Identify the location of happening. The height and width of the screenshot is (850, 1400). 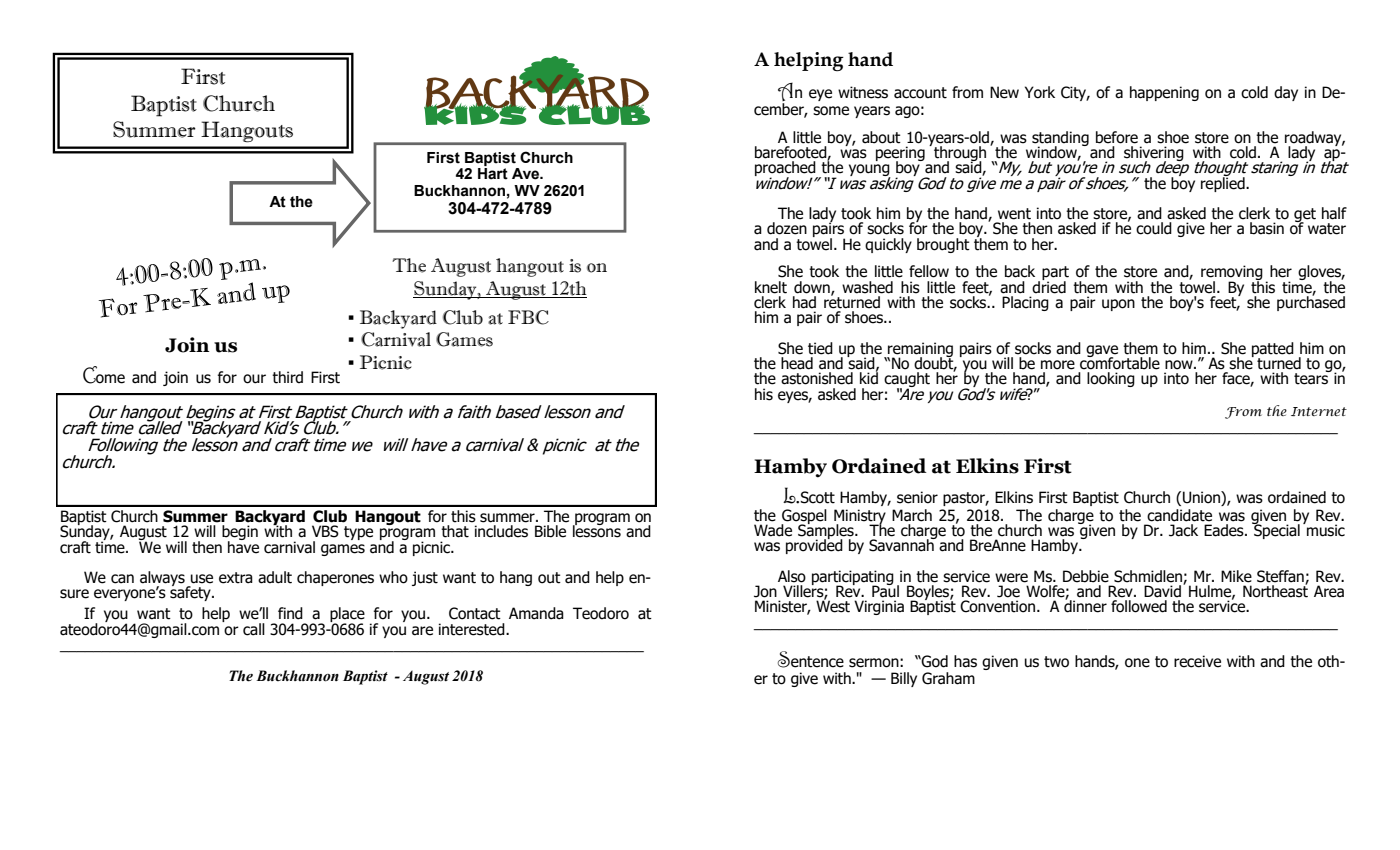
(1164, 93).
